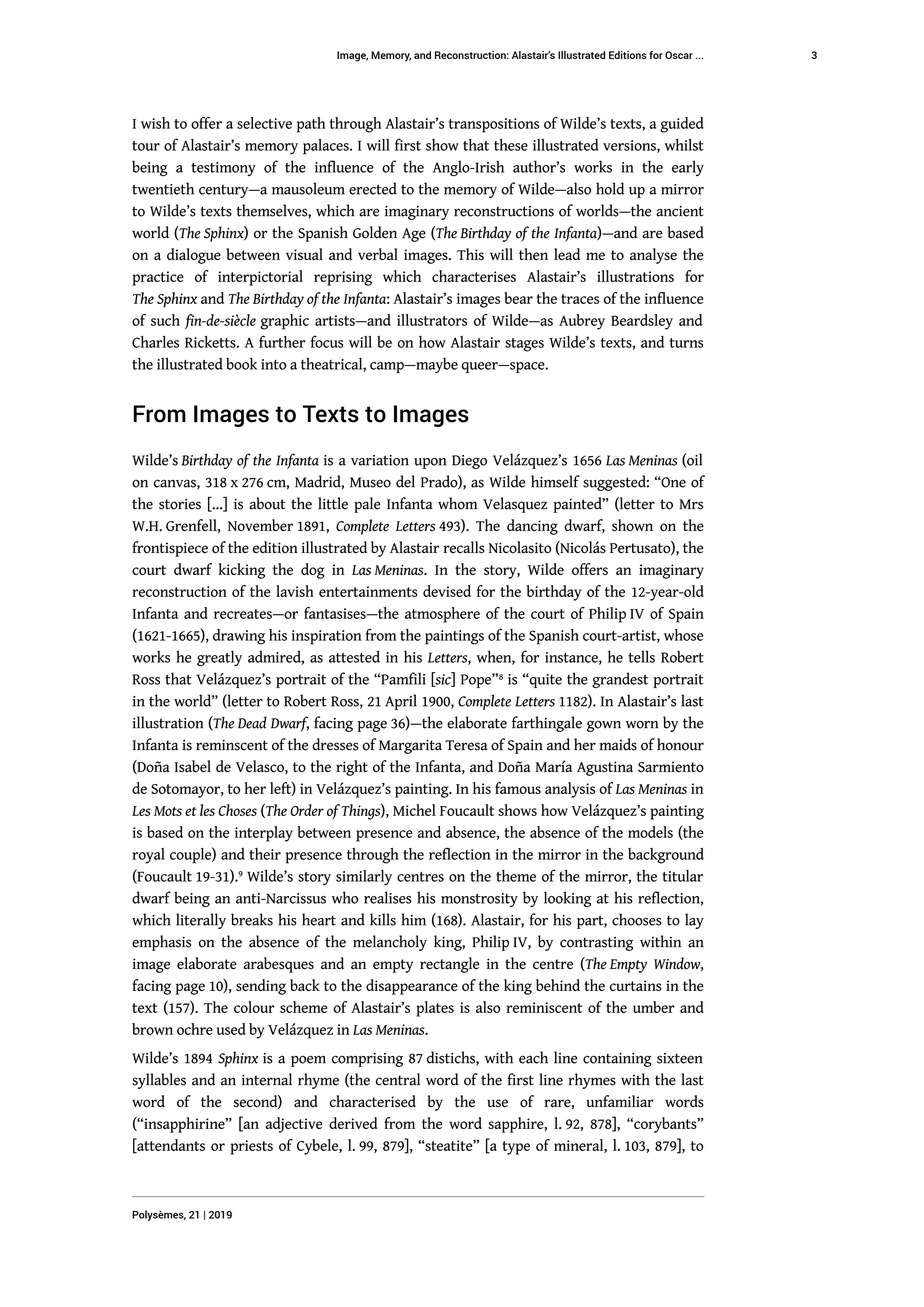  Describe the element at coordinates (494, 125) in the screenshot. I see `transpositions` at that location.
